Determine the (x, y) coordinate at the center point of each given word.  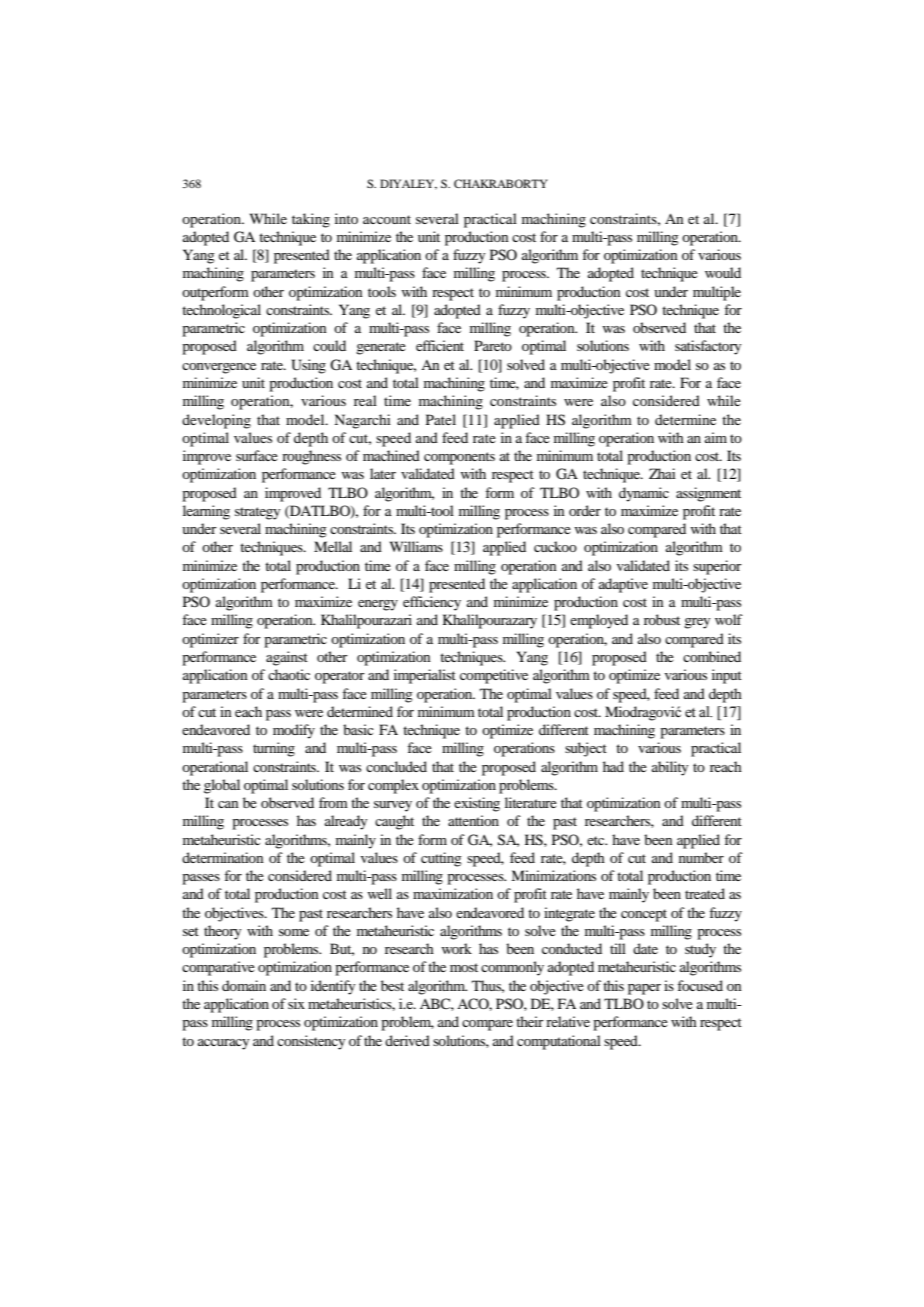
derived (407, 1040)
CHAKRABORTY (501, 183)
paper (644, 989)
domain (244, 985)
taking (311, 220)
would (723, 272)
